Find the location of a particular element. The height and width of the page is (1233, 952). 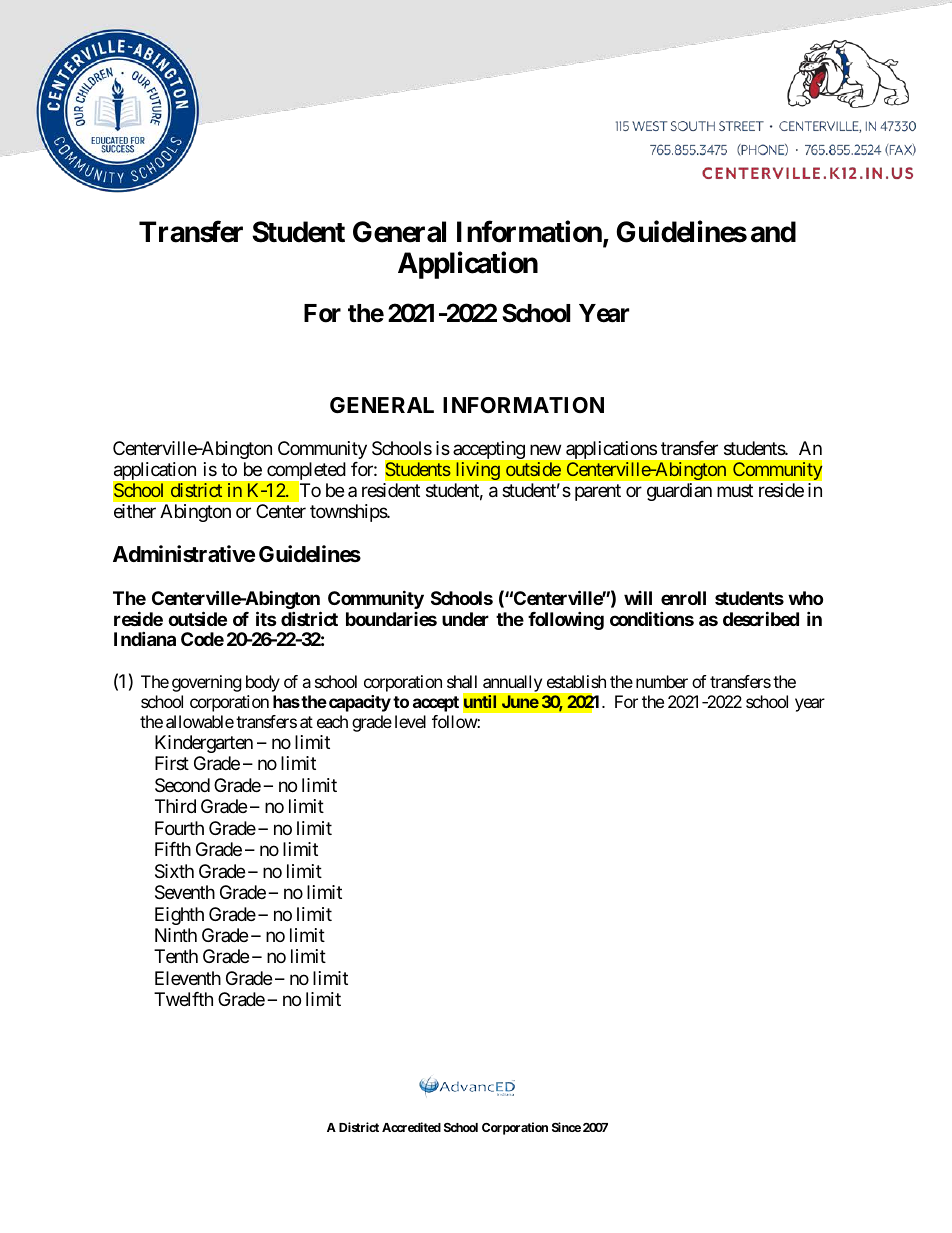

must is located at coordinates (735, 490).
